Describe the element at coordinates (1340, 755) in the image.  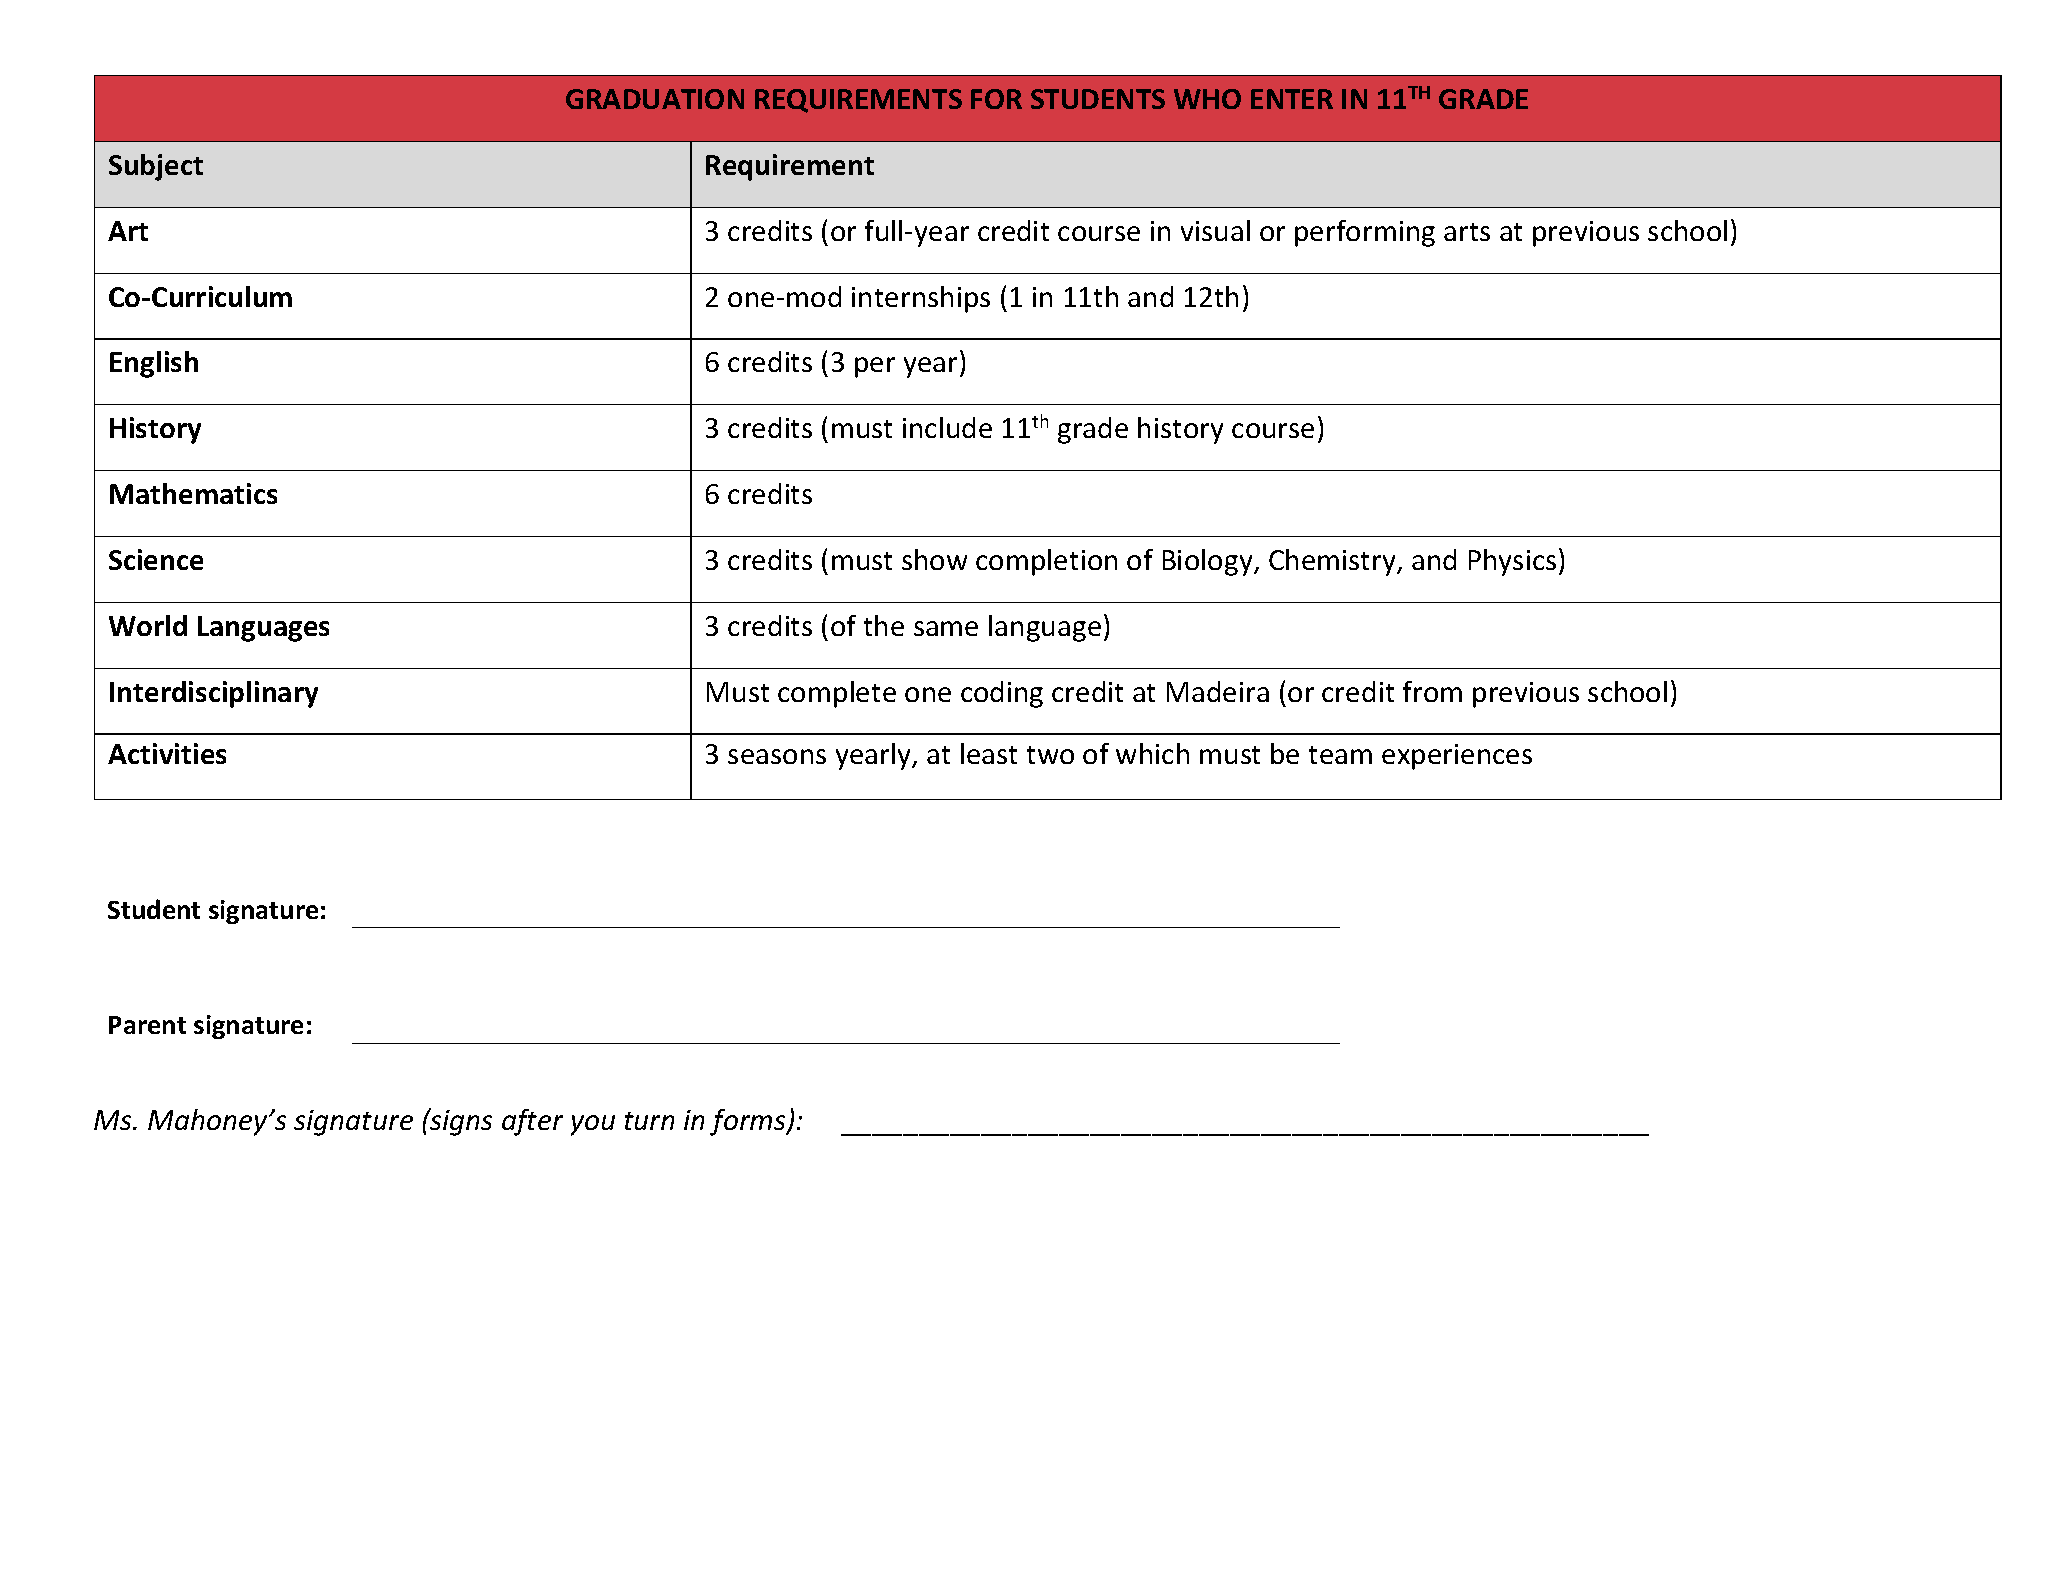
I see `team` at that location.
